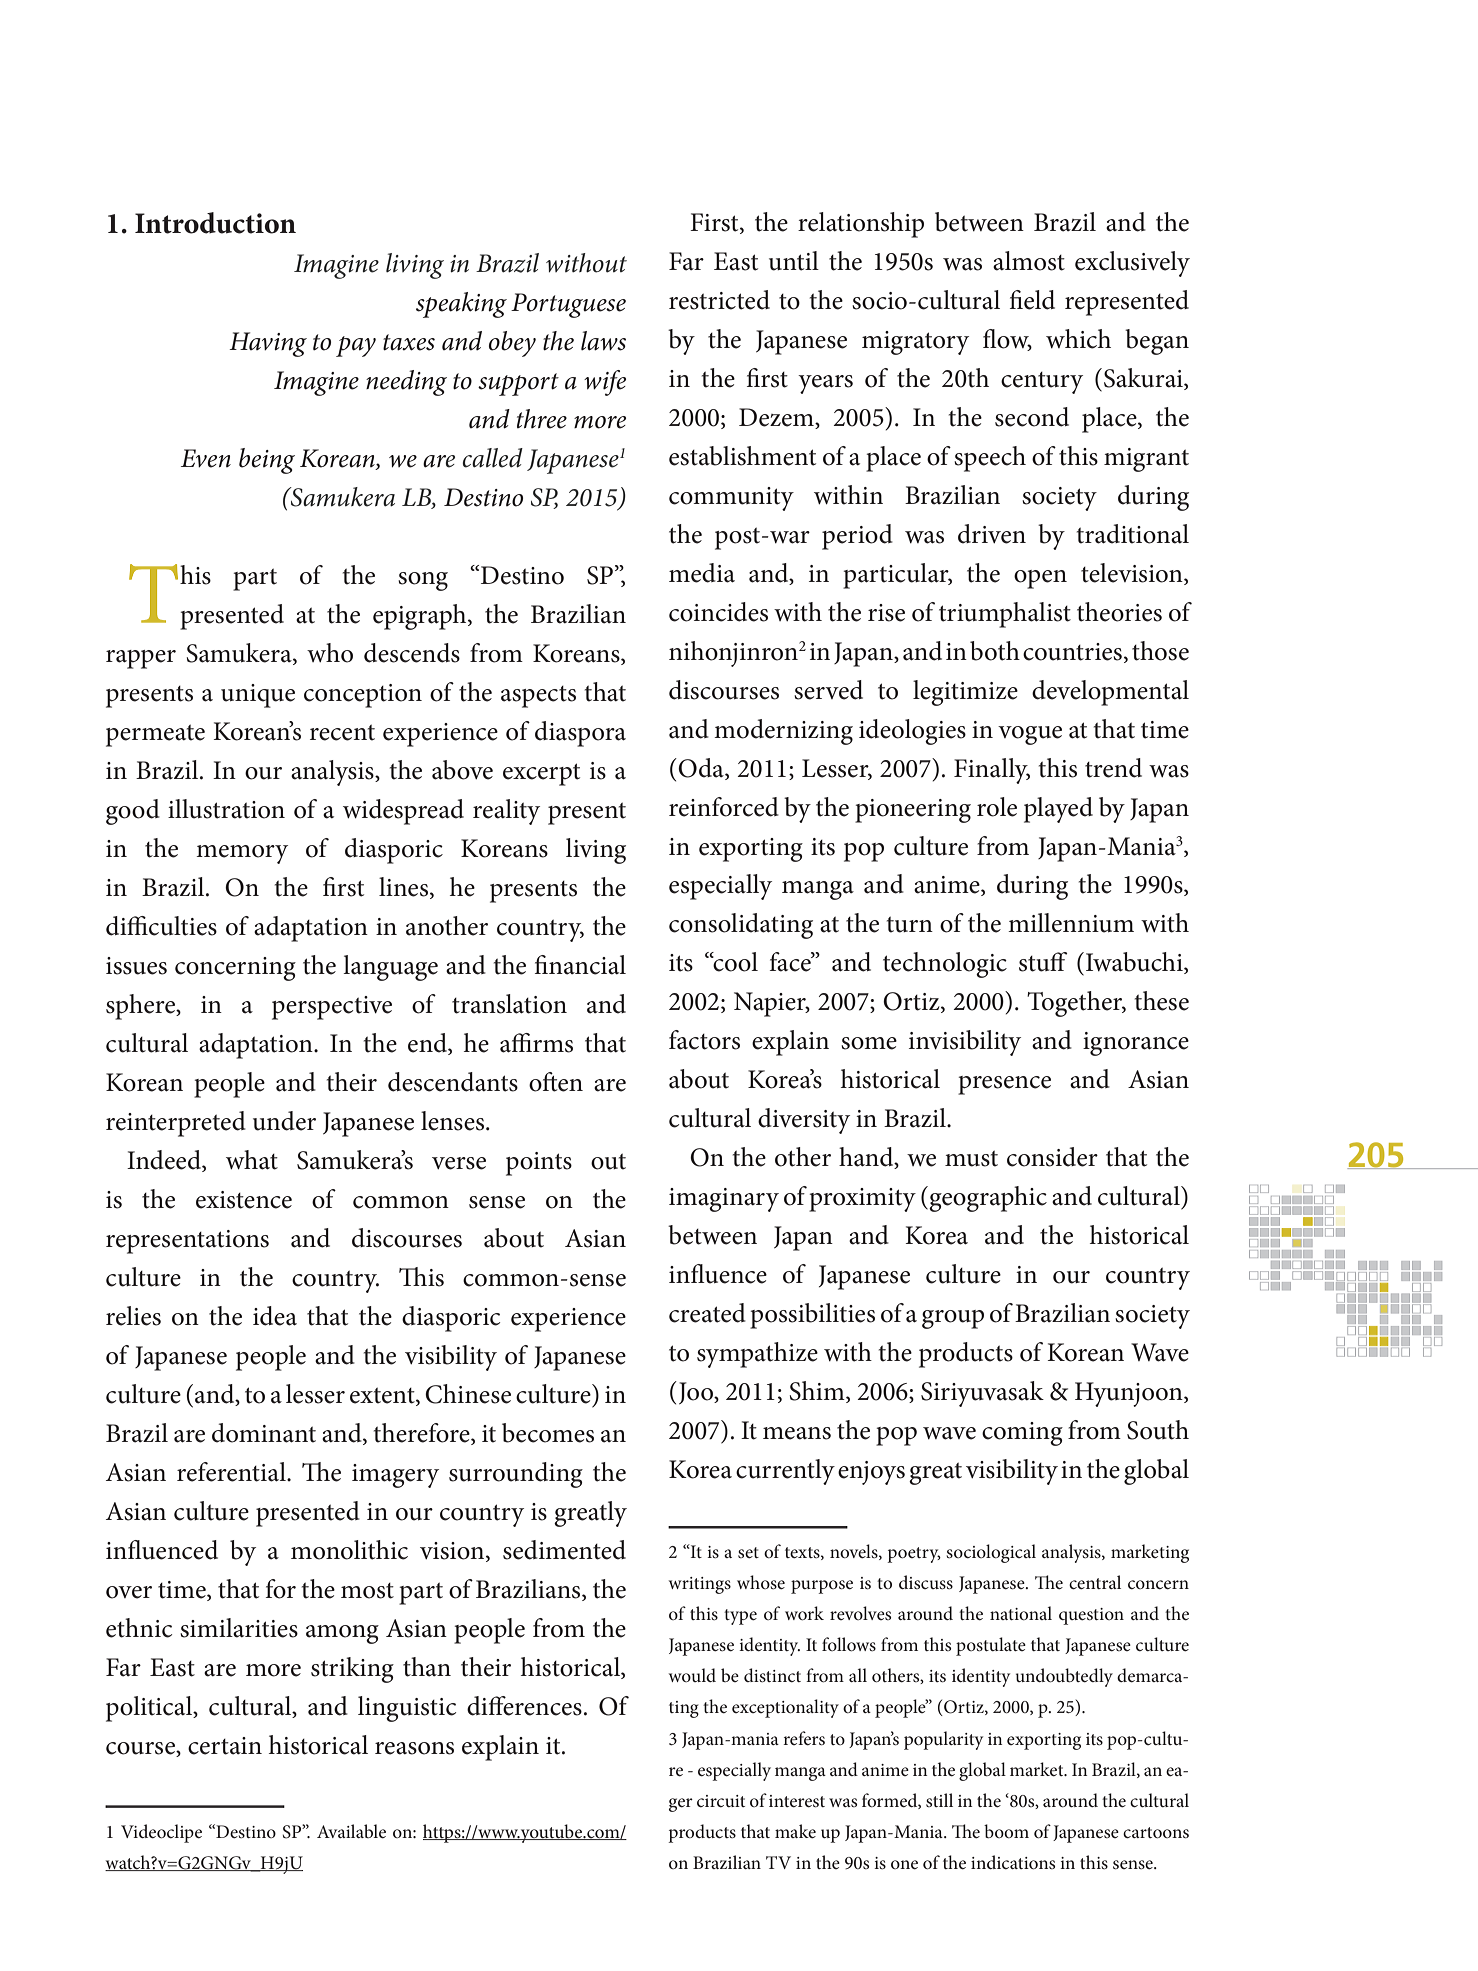 This page has width=1478, height=1971. I want to click on restricted, so click(719, 300).
